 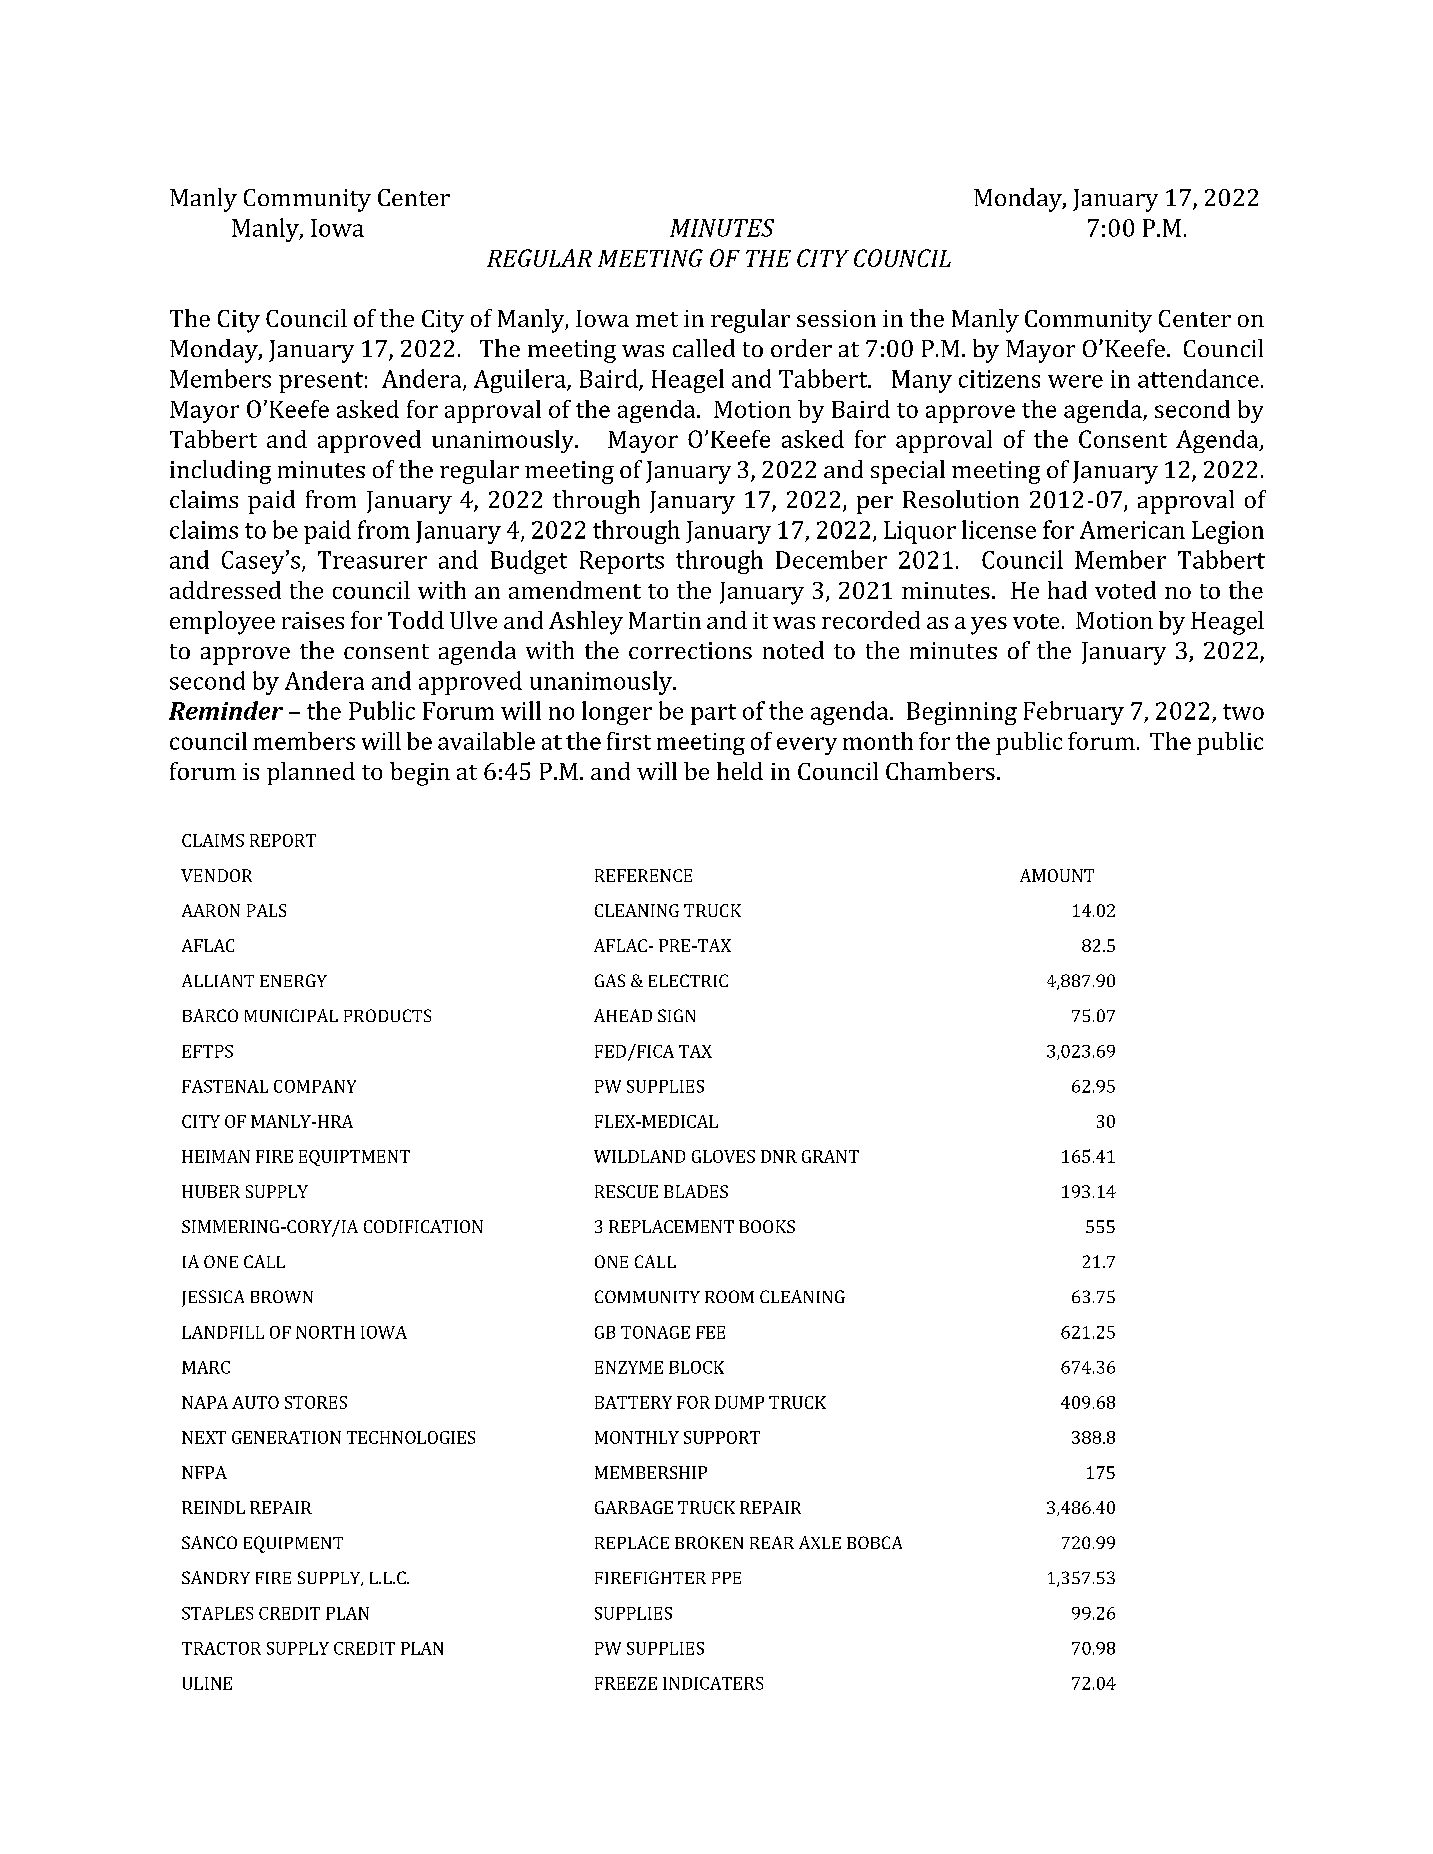 What do you see at coordinates (767, 1226) in the screenshot?
I see `BOOKS` at bounding box center [767, 1226].
